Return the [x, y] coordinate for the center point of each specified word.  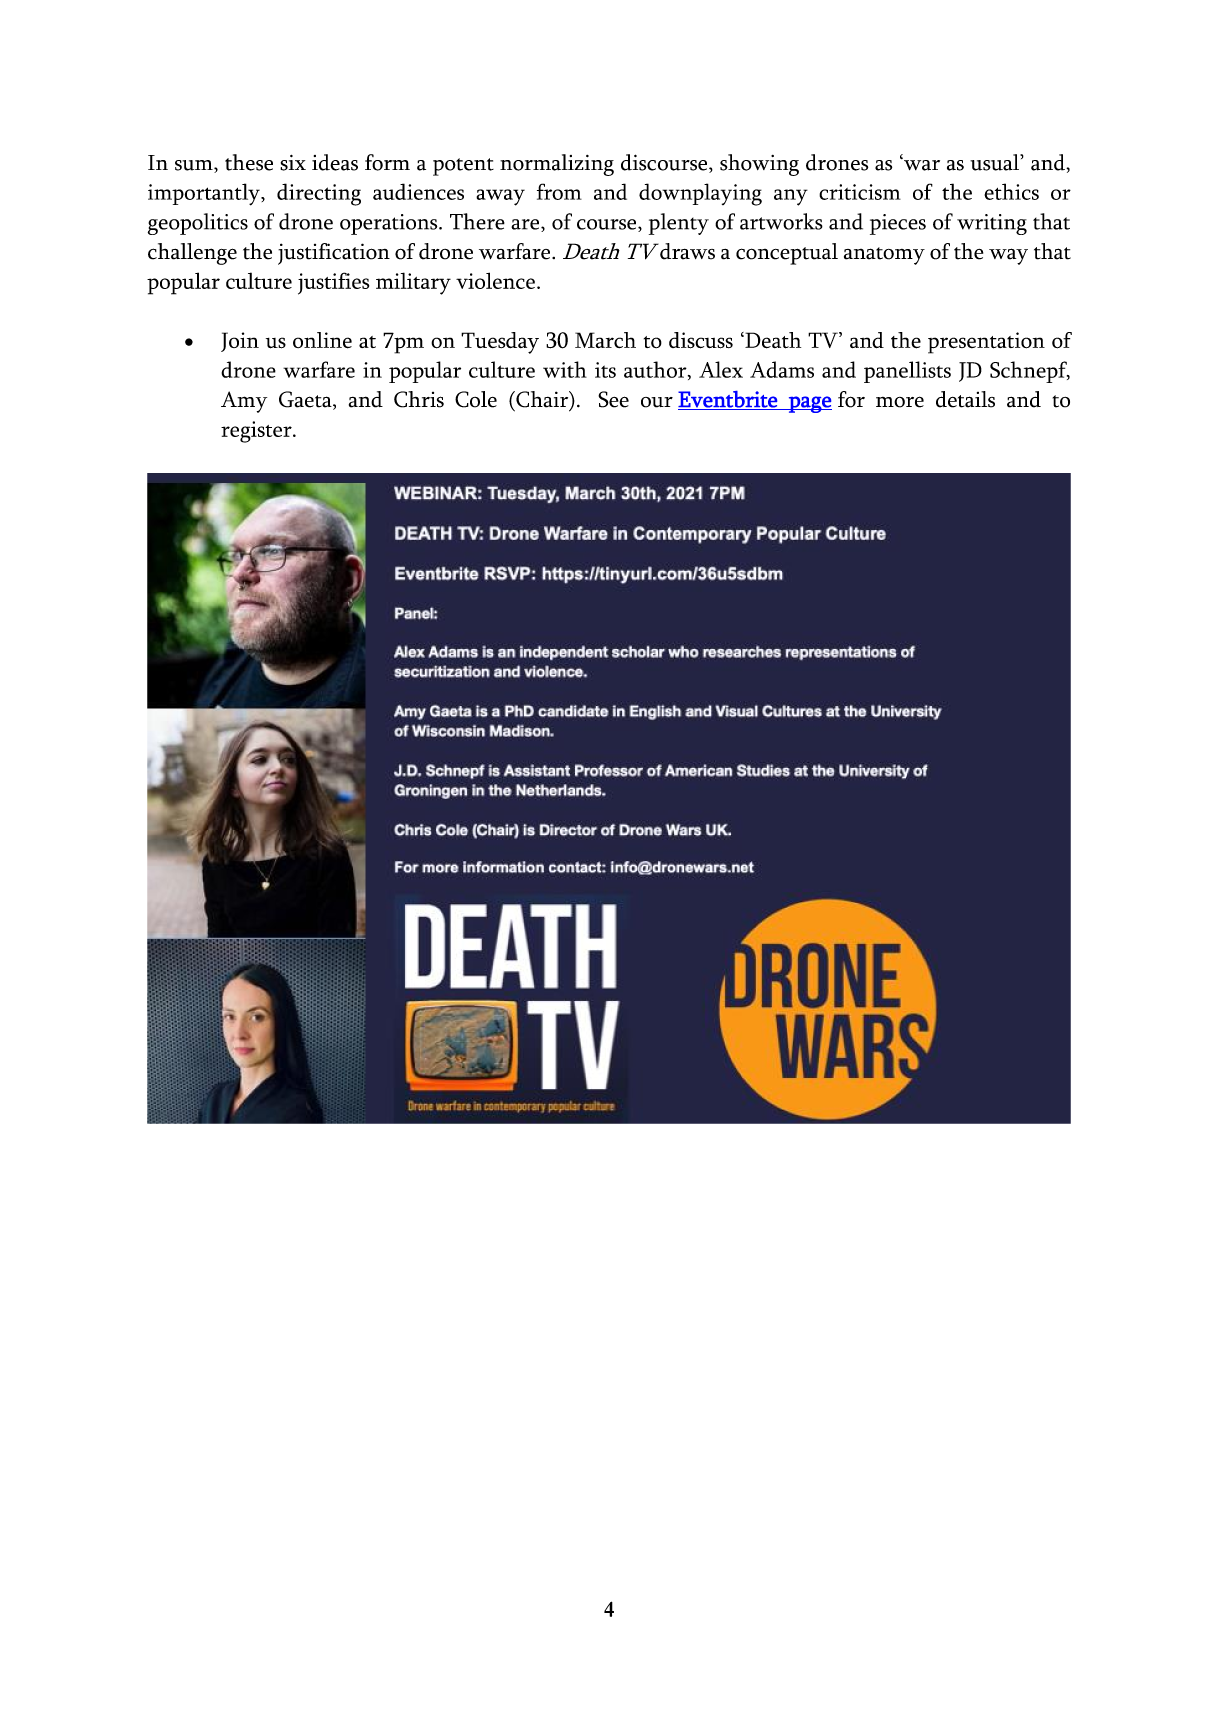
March [605, 340]
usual [996, 162]
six [293, 163]
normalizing [557, 165]
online [322, 340]
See [613, 399]
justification [334, 254]
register [257, 432]
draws [687, 251]
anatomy [884, 256]
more [900, 402]
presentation [986, 343]
